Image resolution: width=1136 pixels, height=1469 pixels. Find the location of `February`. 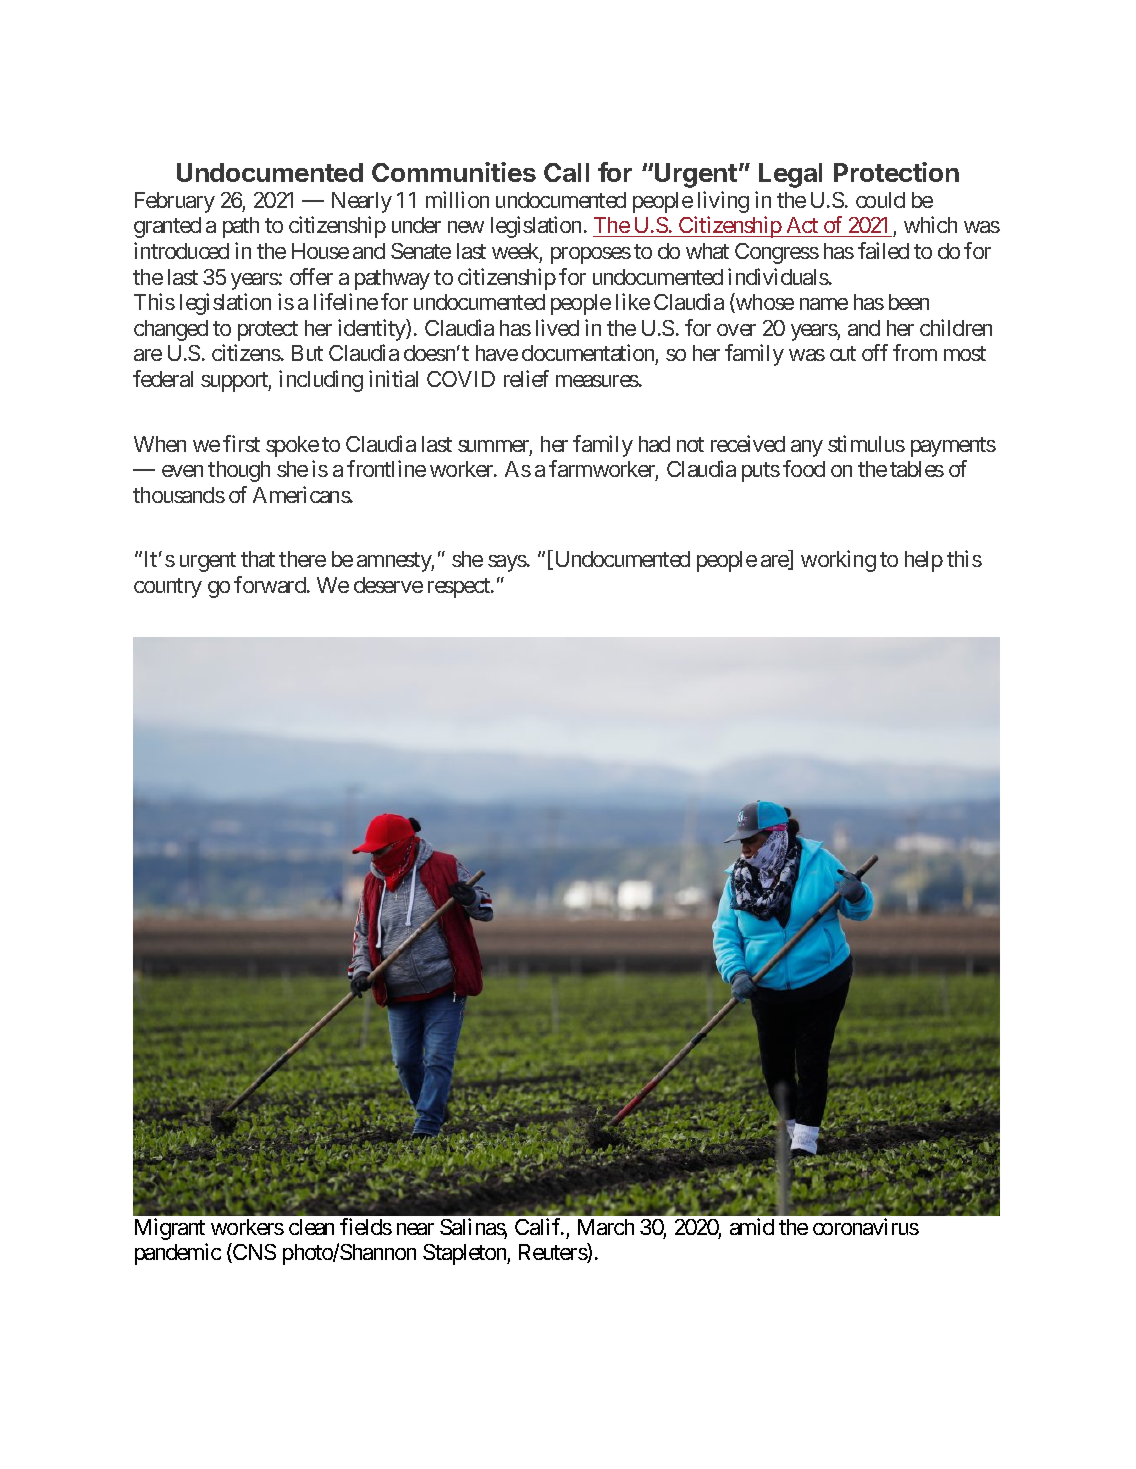

February is located at coordinates (175, 202).
